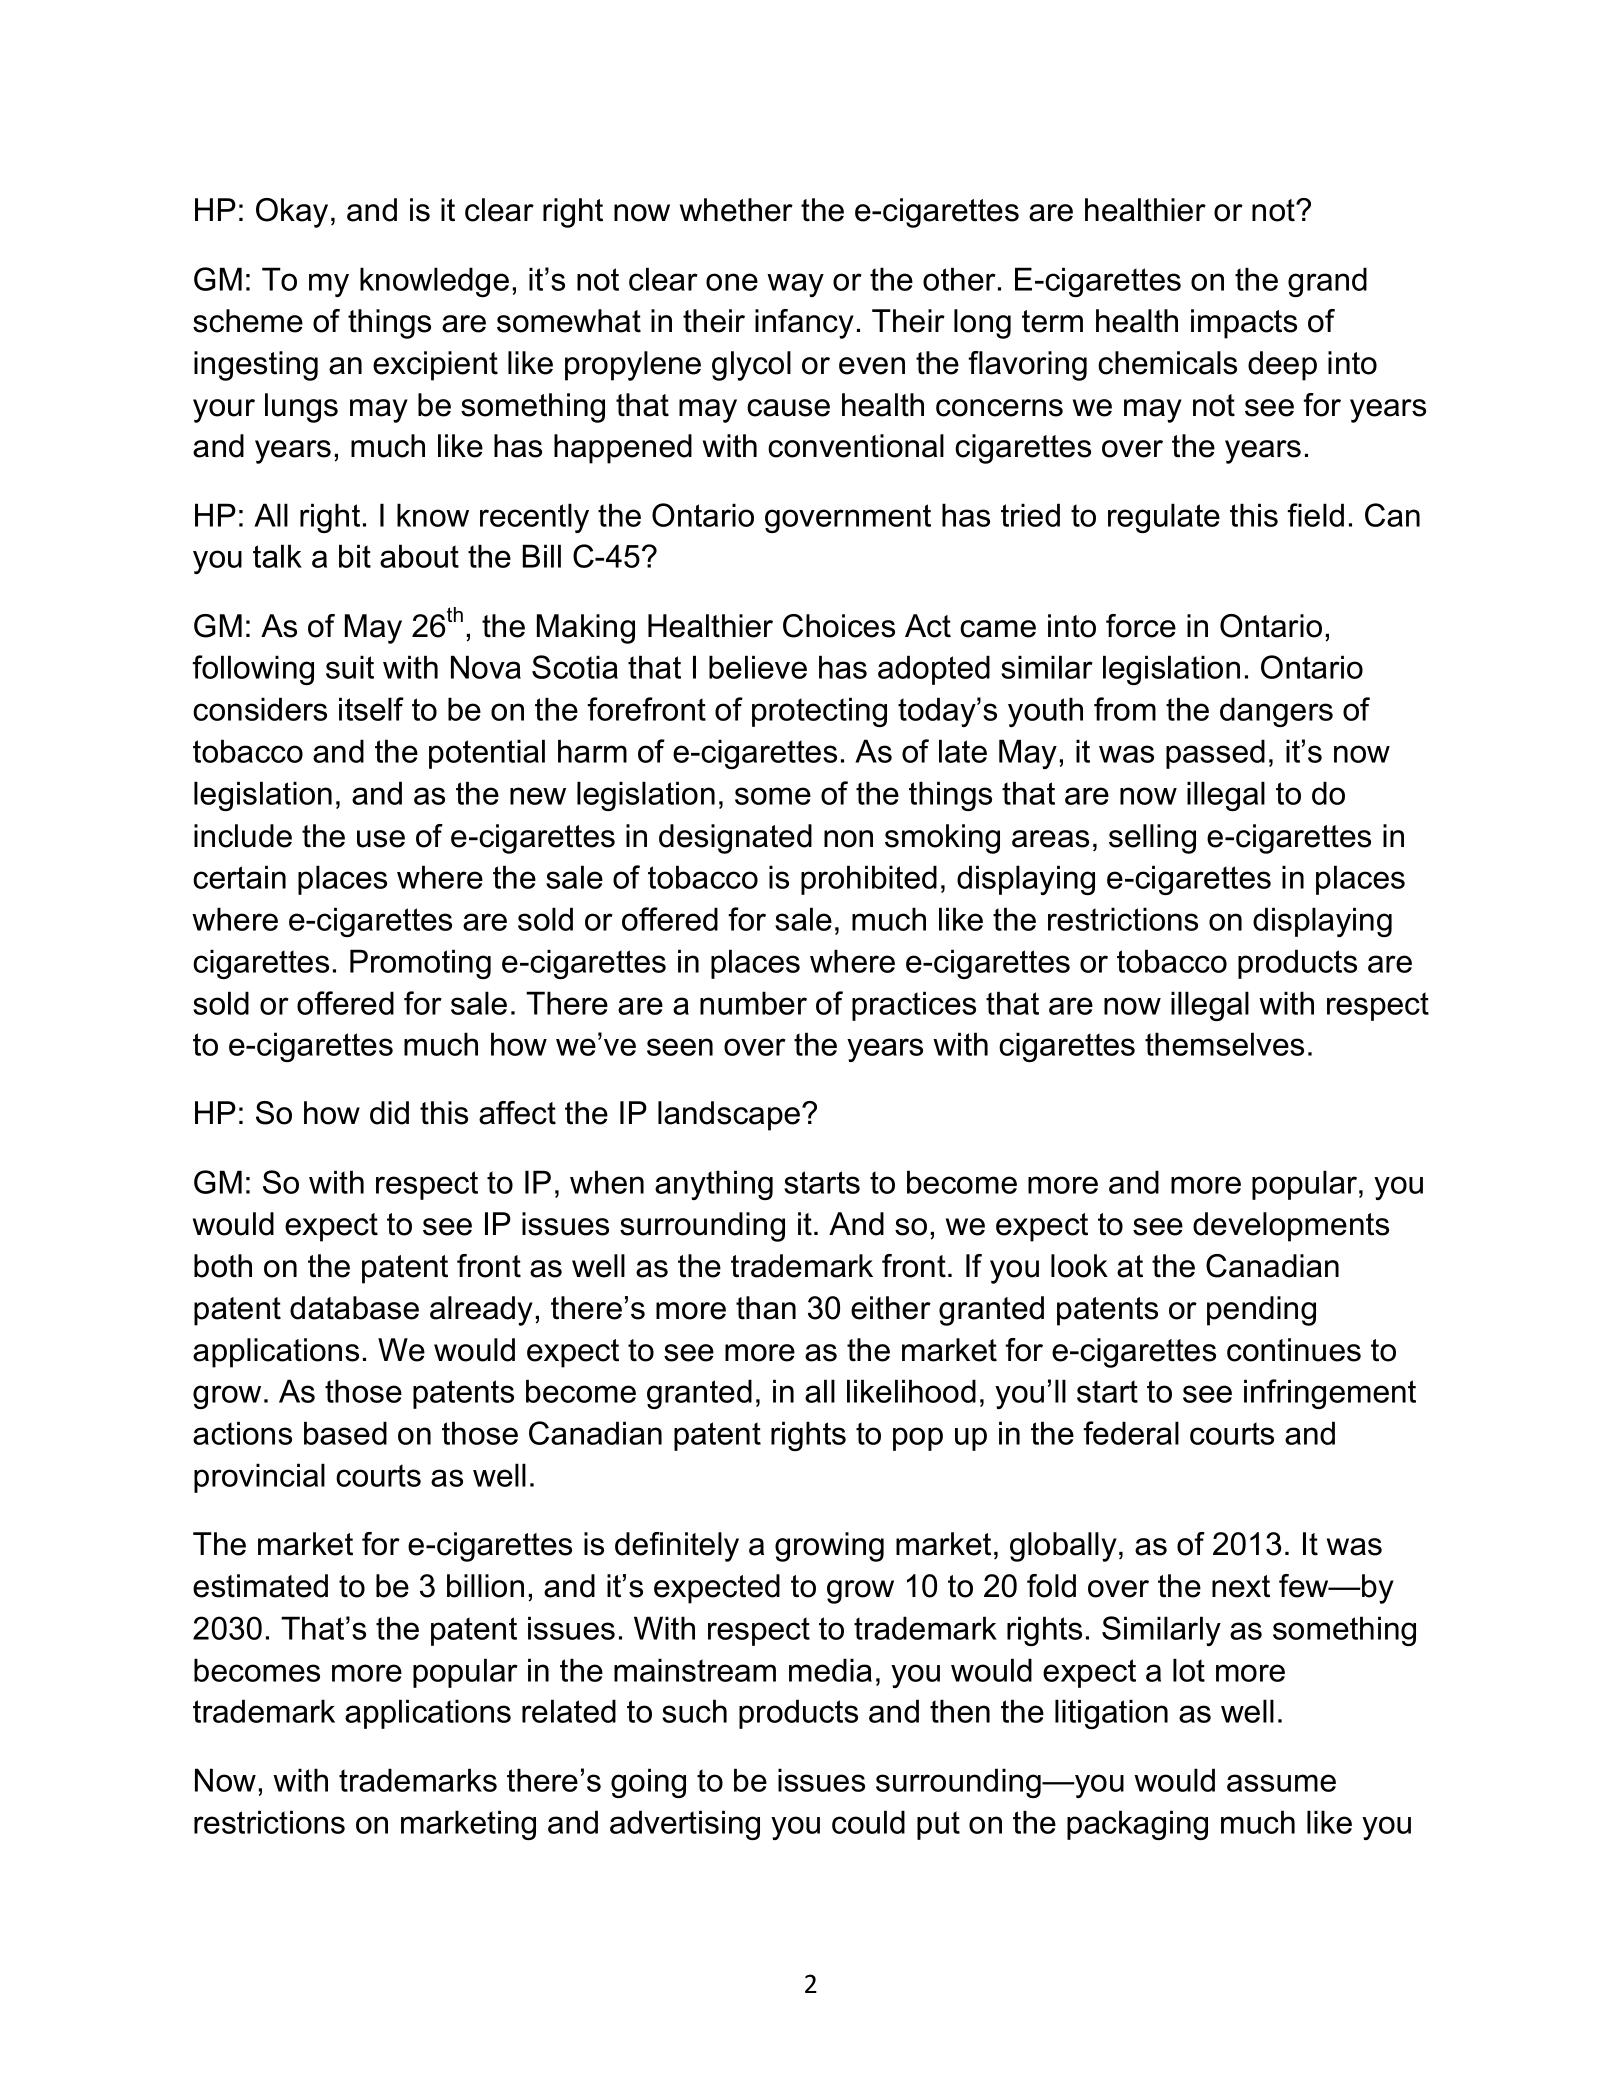  What do you see at coordinates (354, 1308) in the screenshot?
I see `database` at bounding box center [354, 1308].
